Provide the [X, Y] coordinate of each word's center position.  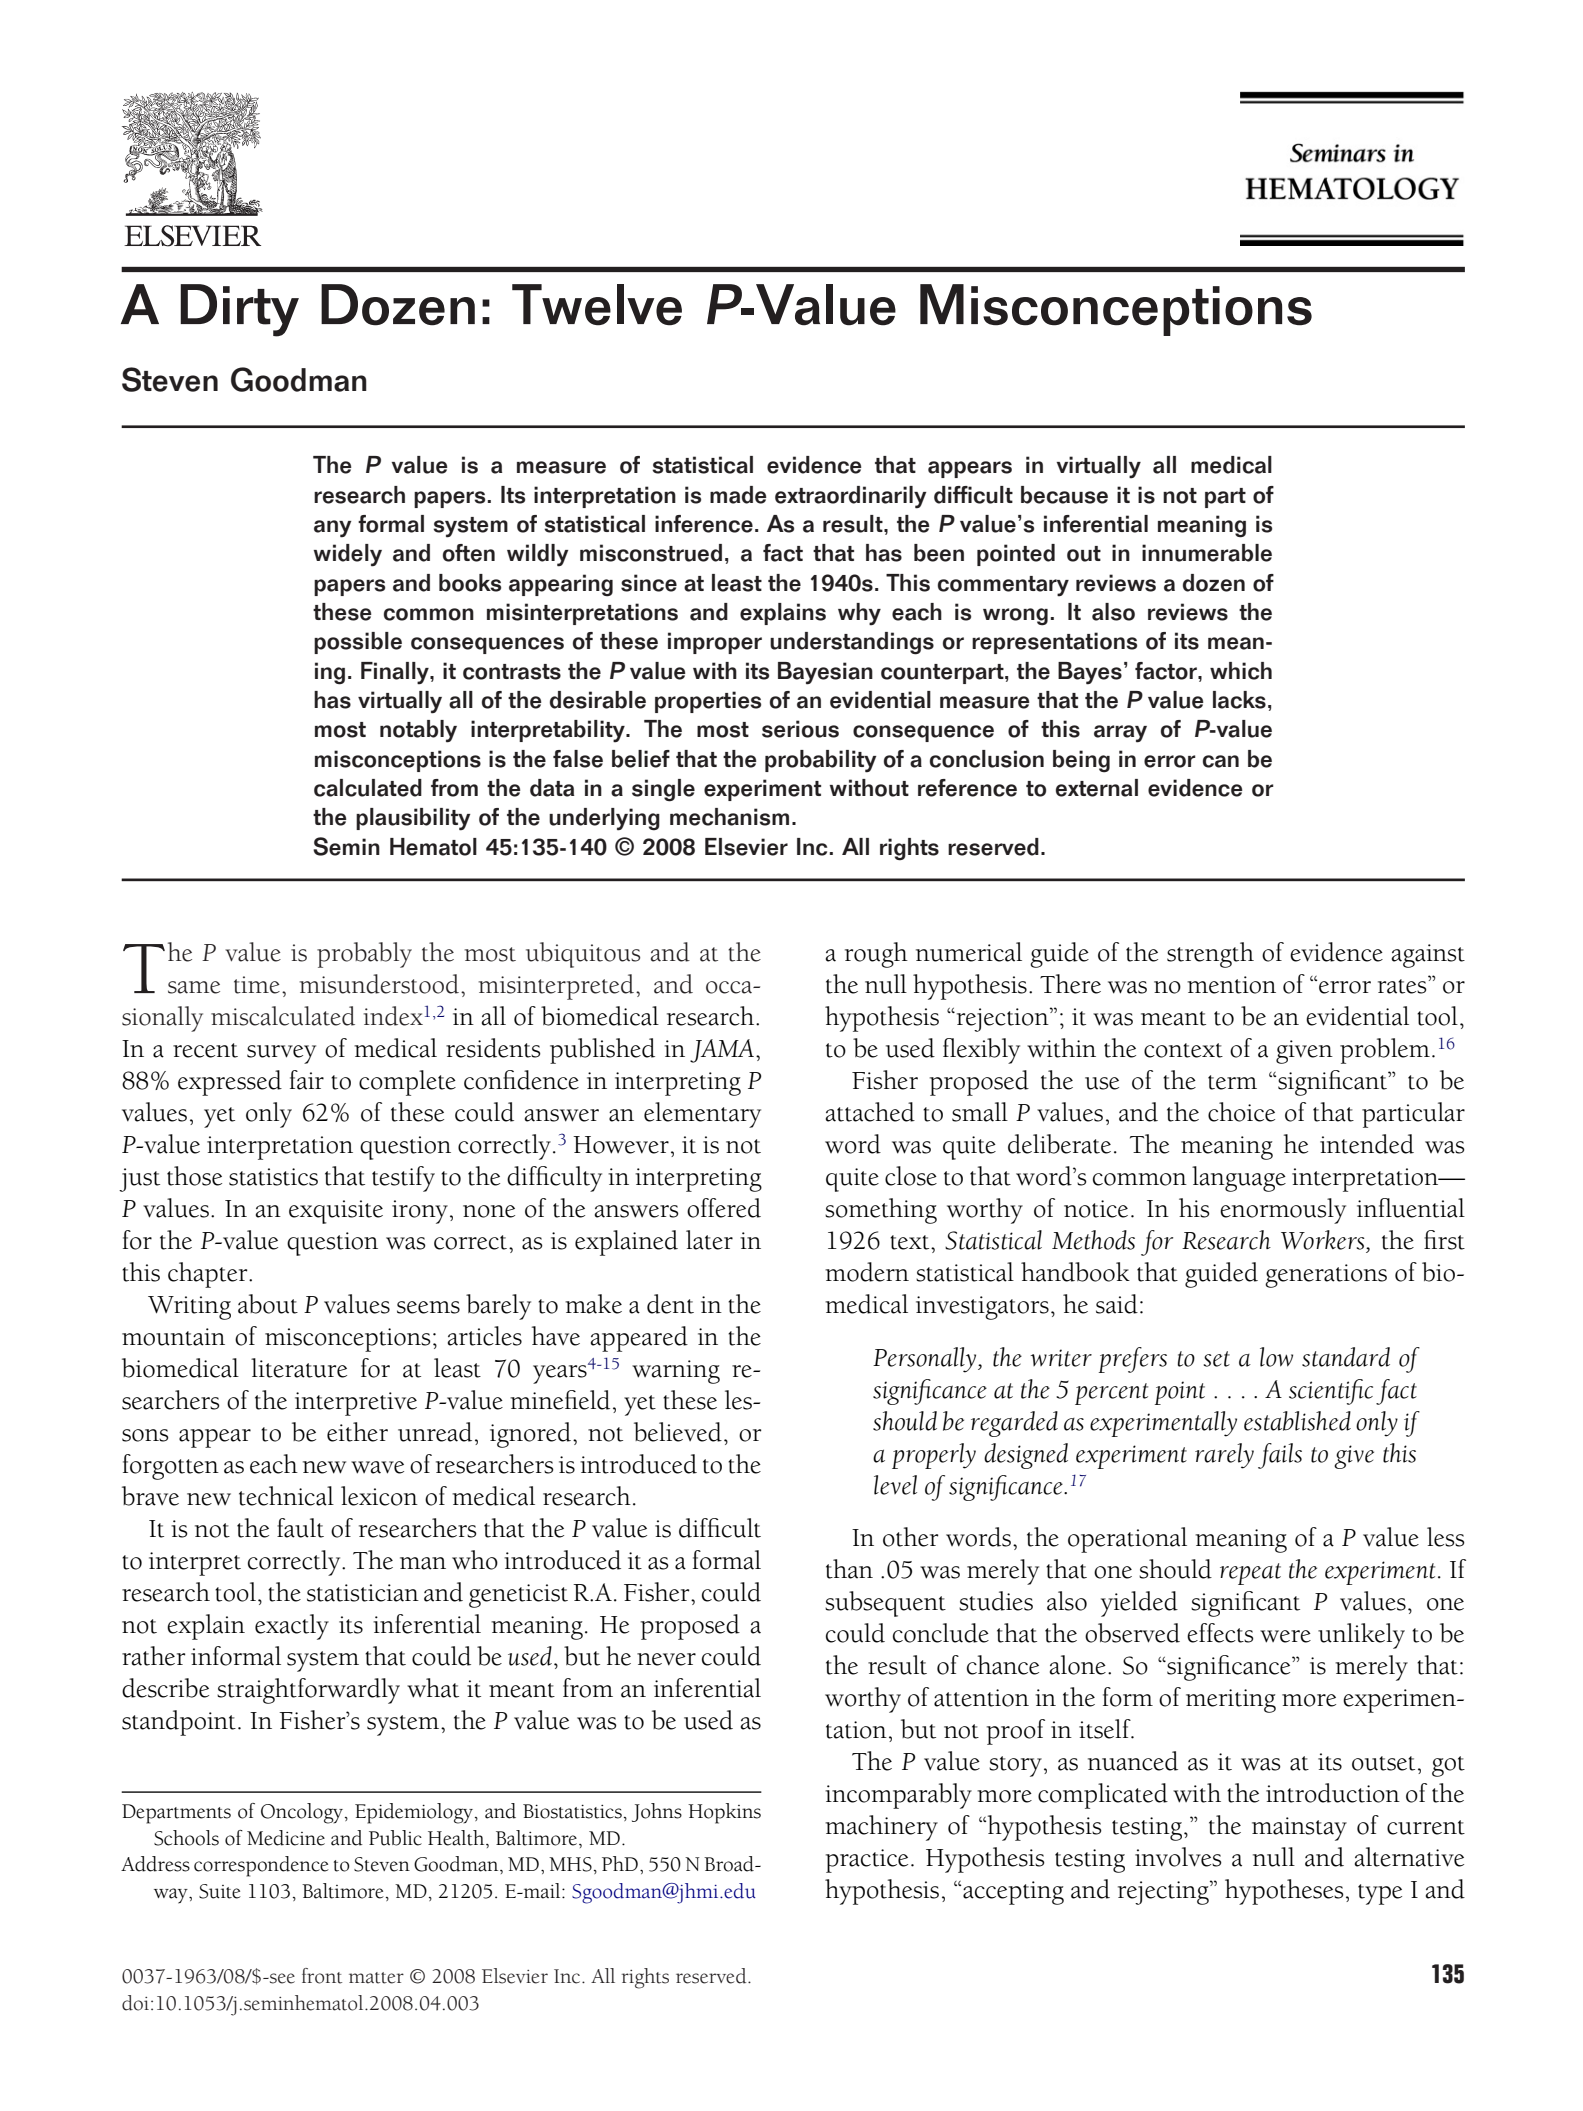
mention [1231, 985]
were [1285, 1636]
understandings [852, 643]
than [849, 1569]
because [1064, 495]
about [268, 1304]
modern [867, 1272]
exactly [292, 1627]
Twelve [597, 305]
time [257, 985]
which [1241, 671]
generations [1326, 1276]
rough [876, 955]
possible [358, 643]
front [322, 1976]
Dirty [239, 310]
